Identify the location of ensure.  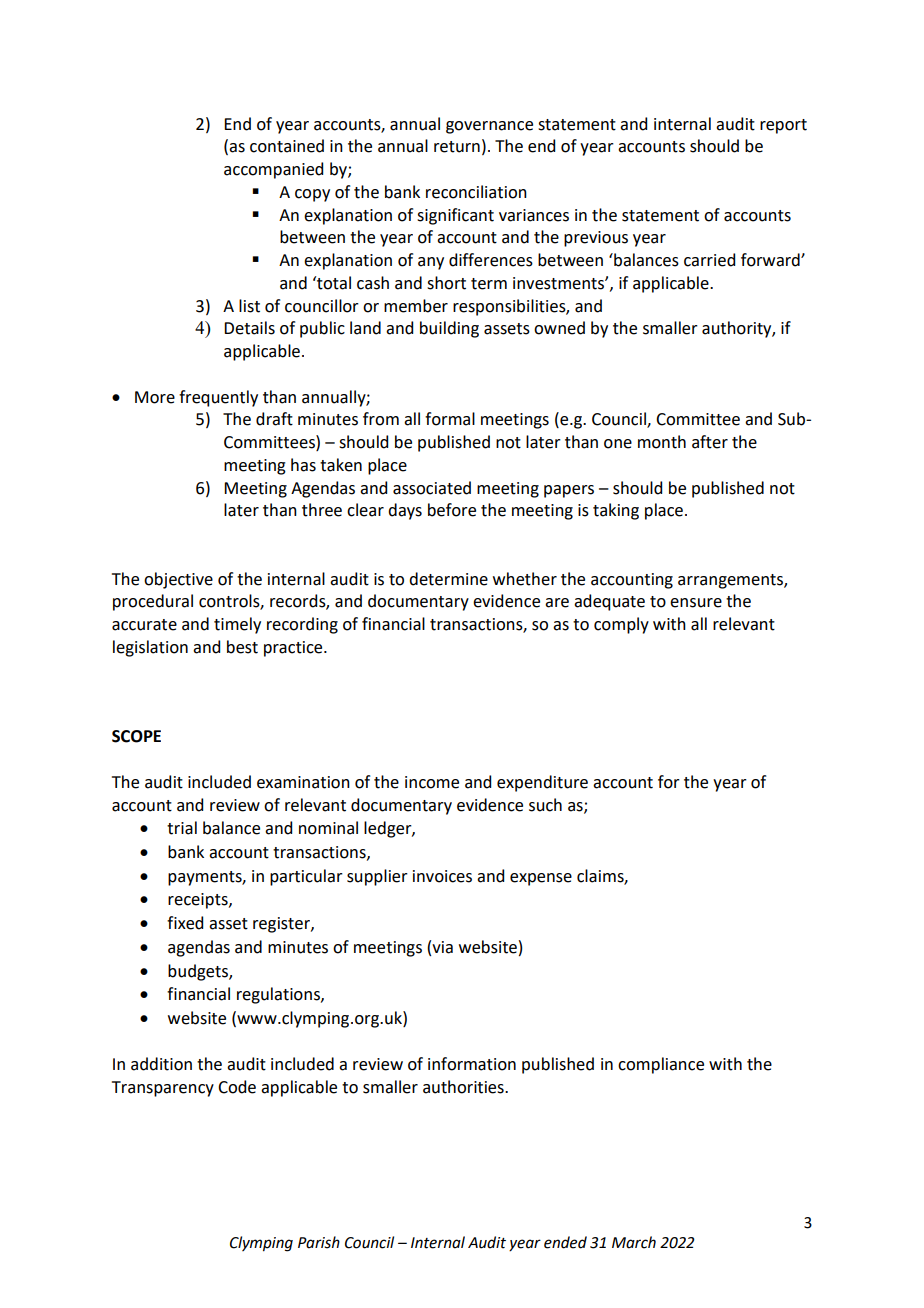
(696, 603).
